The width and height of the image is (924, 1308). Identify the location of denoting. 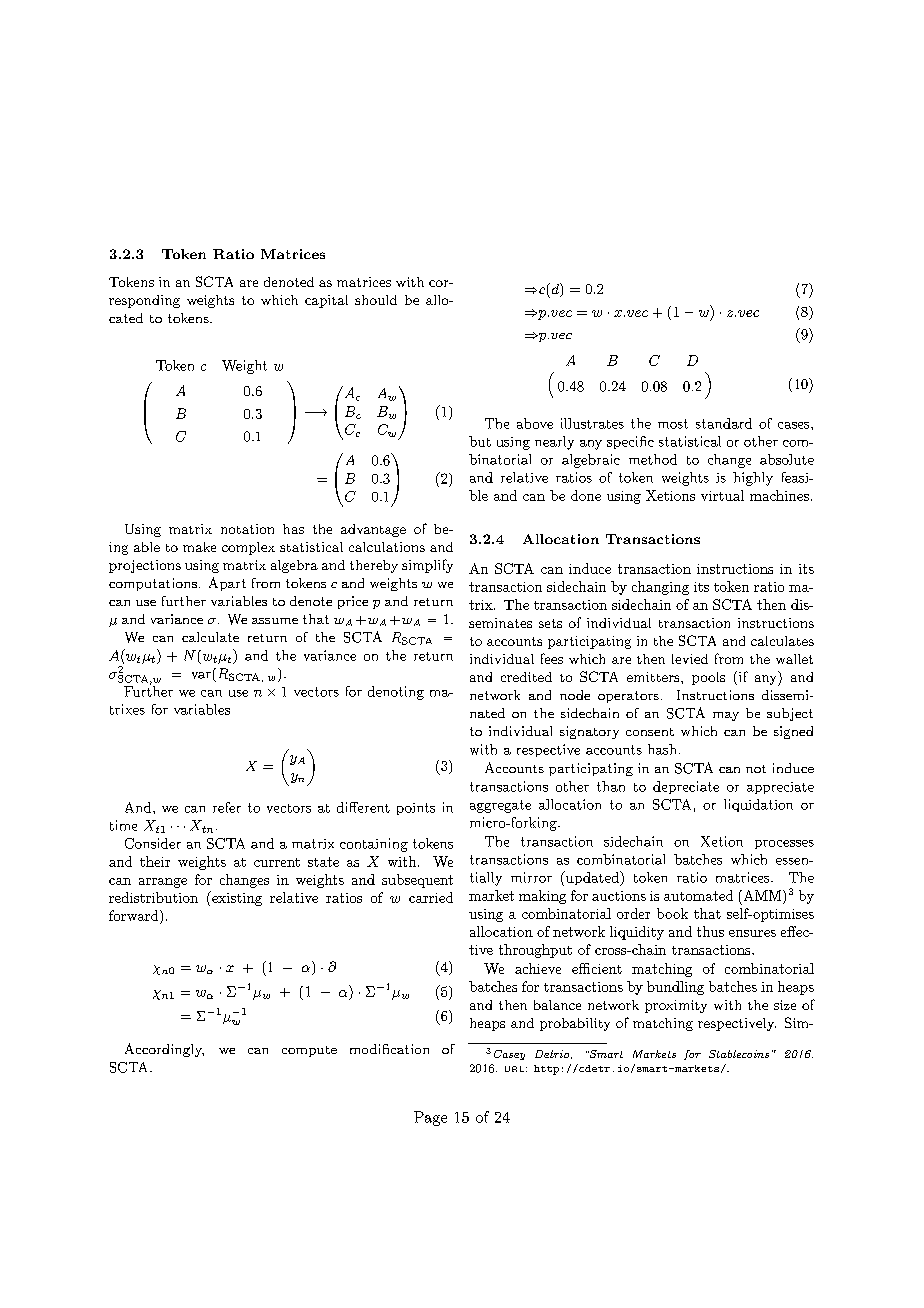
(396, 693).
